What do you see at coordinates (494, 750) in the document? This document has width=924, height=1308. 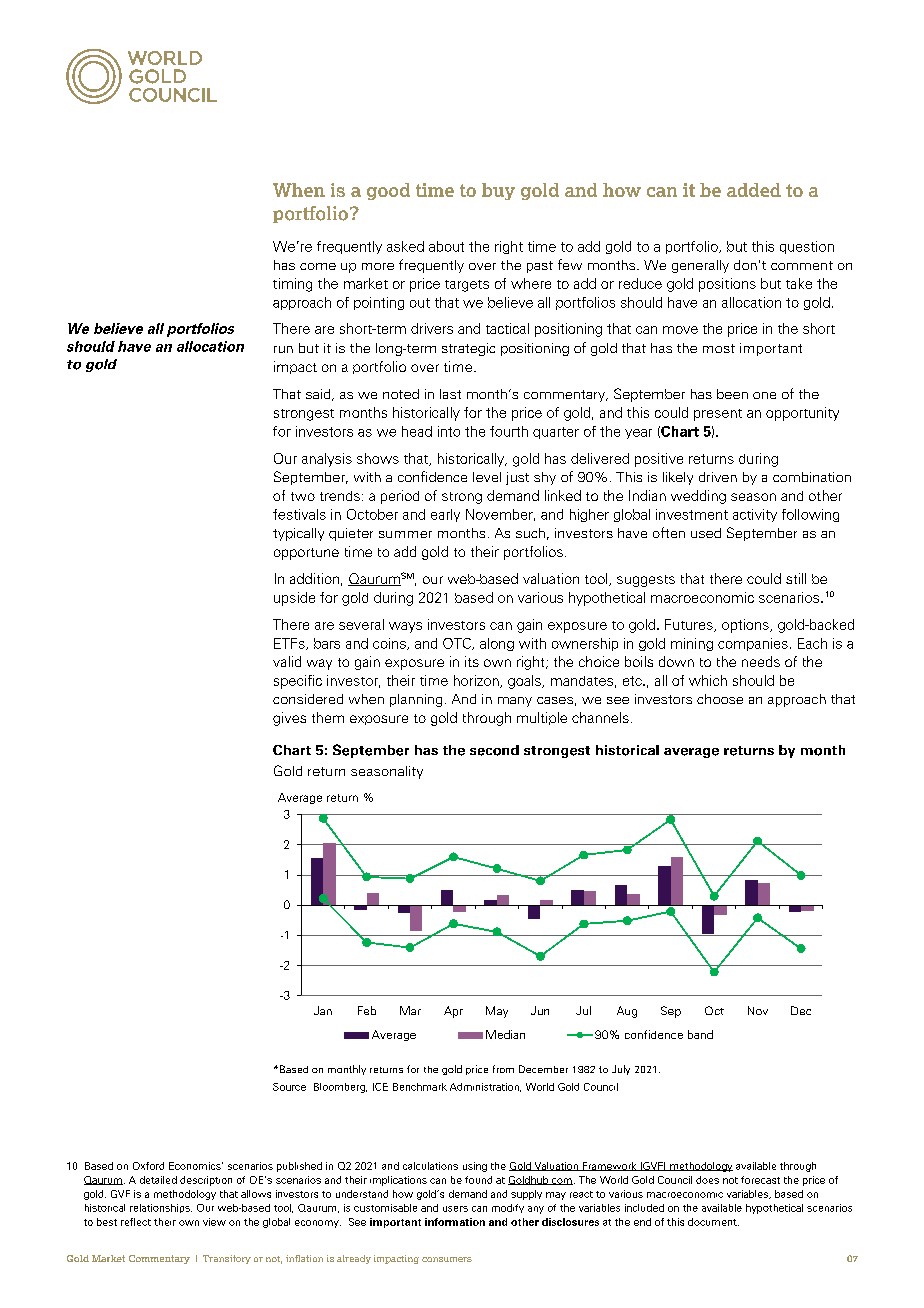 I see `second` at bounding box center [494, 750].
